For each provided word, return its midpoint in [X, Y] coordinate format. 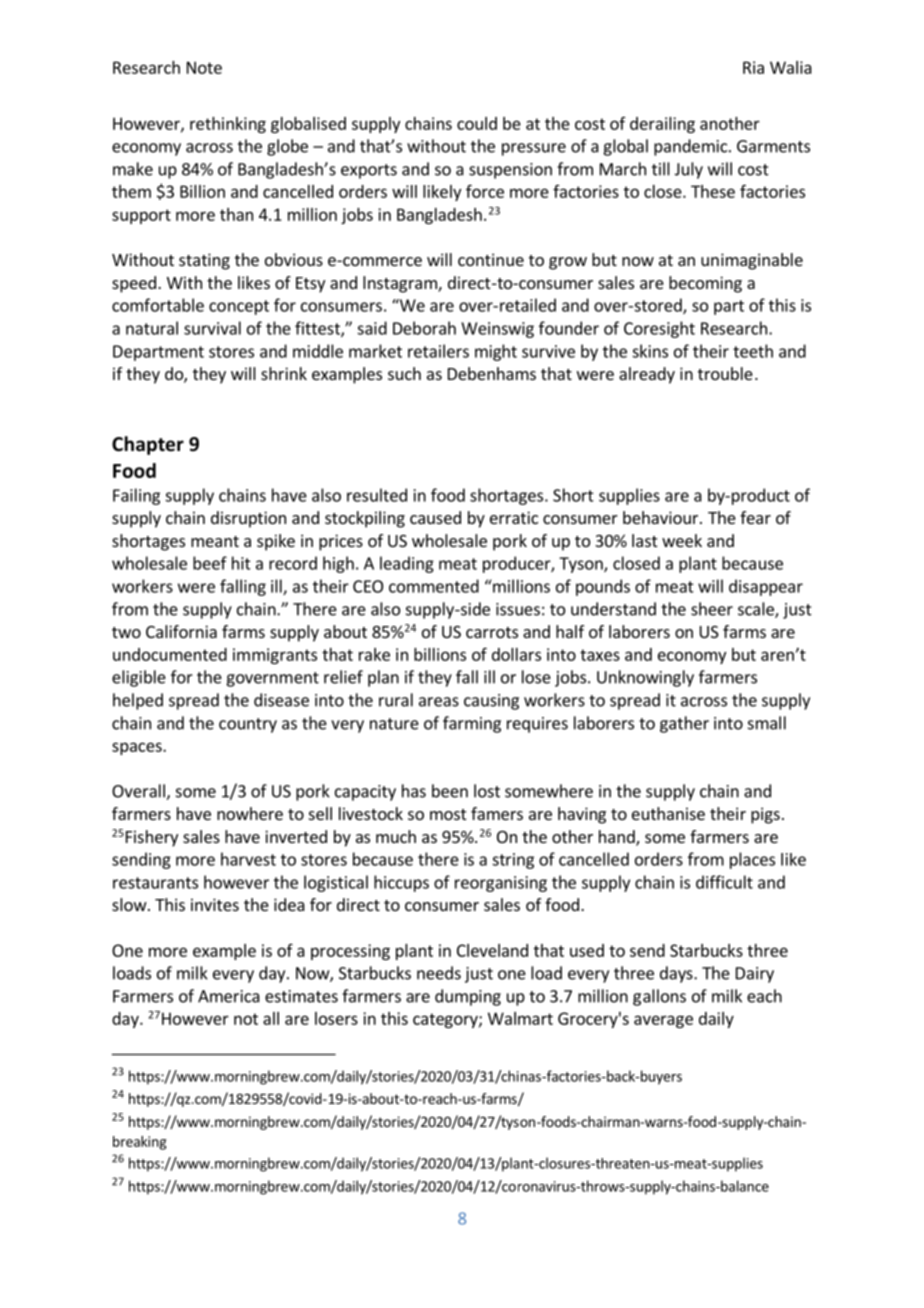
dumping [468, 997]
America [229, 996]
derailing [662, 125]
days [677, 974]
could [477, 123]
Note [204, 67]
